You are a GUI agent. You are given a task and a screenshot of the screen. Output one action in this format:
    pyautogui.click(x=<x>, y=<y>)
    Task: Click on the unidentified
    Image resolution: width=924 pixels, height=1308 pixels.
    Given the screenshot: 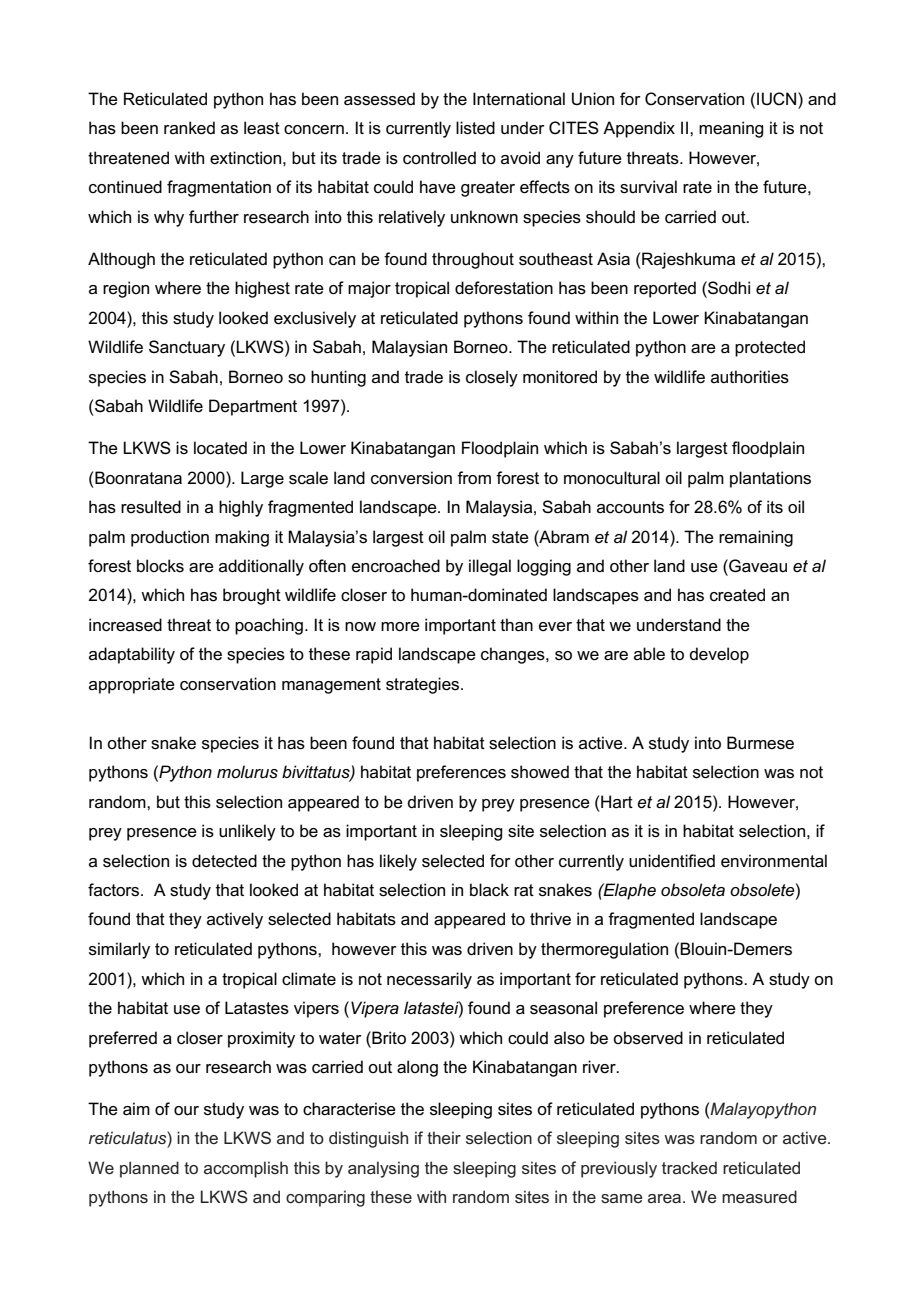 What is the action you would take?
    pyautogui.click(x=672, y=861)
